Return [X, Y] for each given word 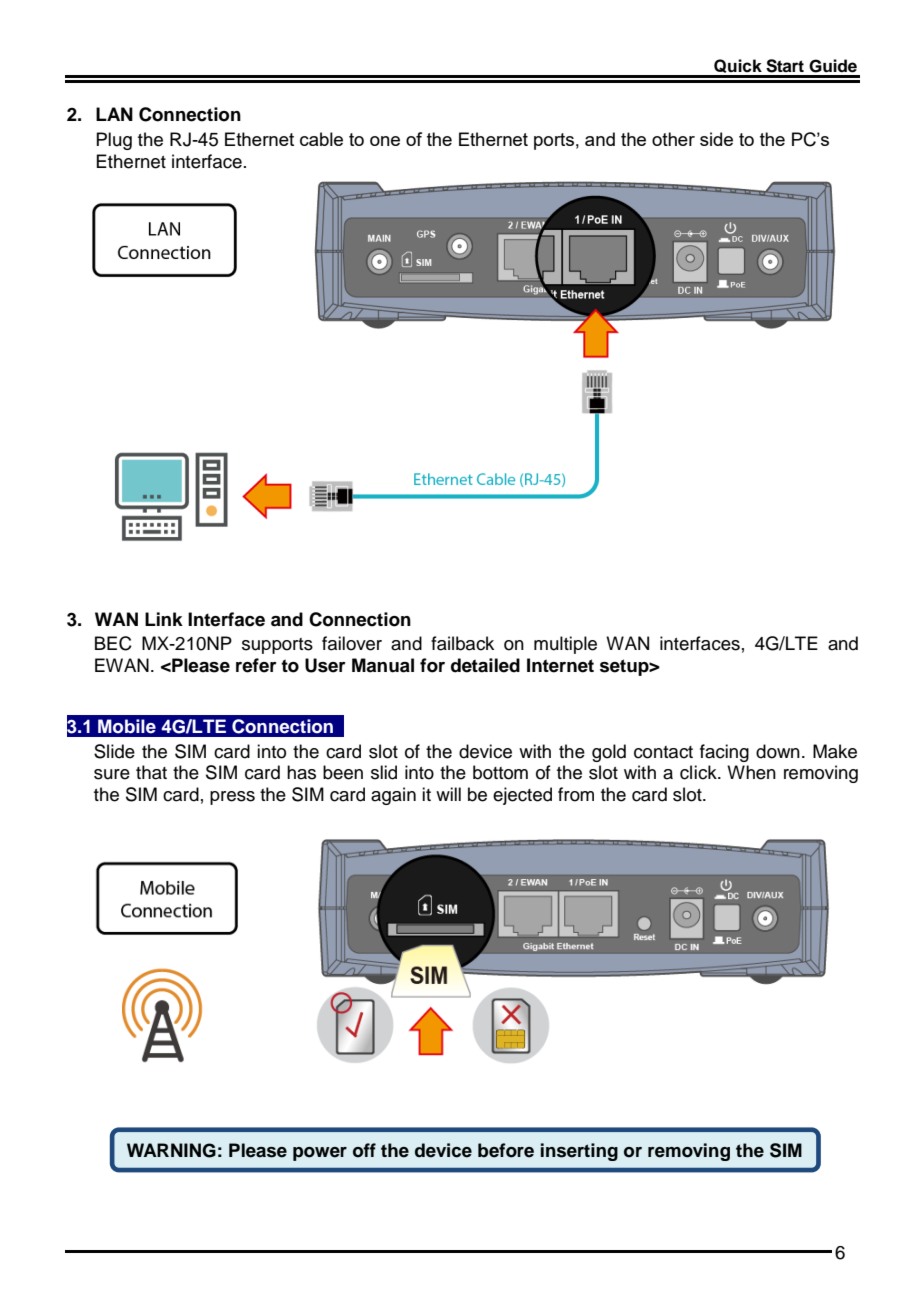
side [716, 139]
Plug [114, 141]
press [232, 798]
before [506, 1150]
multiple [565, 645]
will [448, 794]
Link [164, 619]
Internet [560, 665]
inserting [579, 1152]
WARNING [171, 1150]
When [751, 772]
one [385, 141]
